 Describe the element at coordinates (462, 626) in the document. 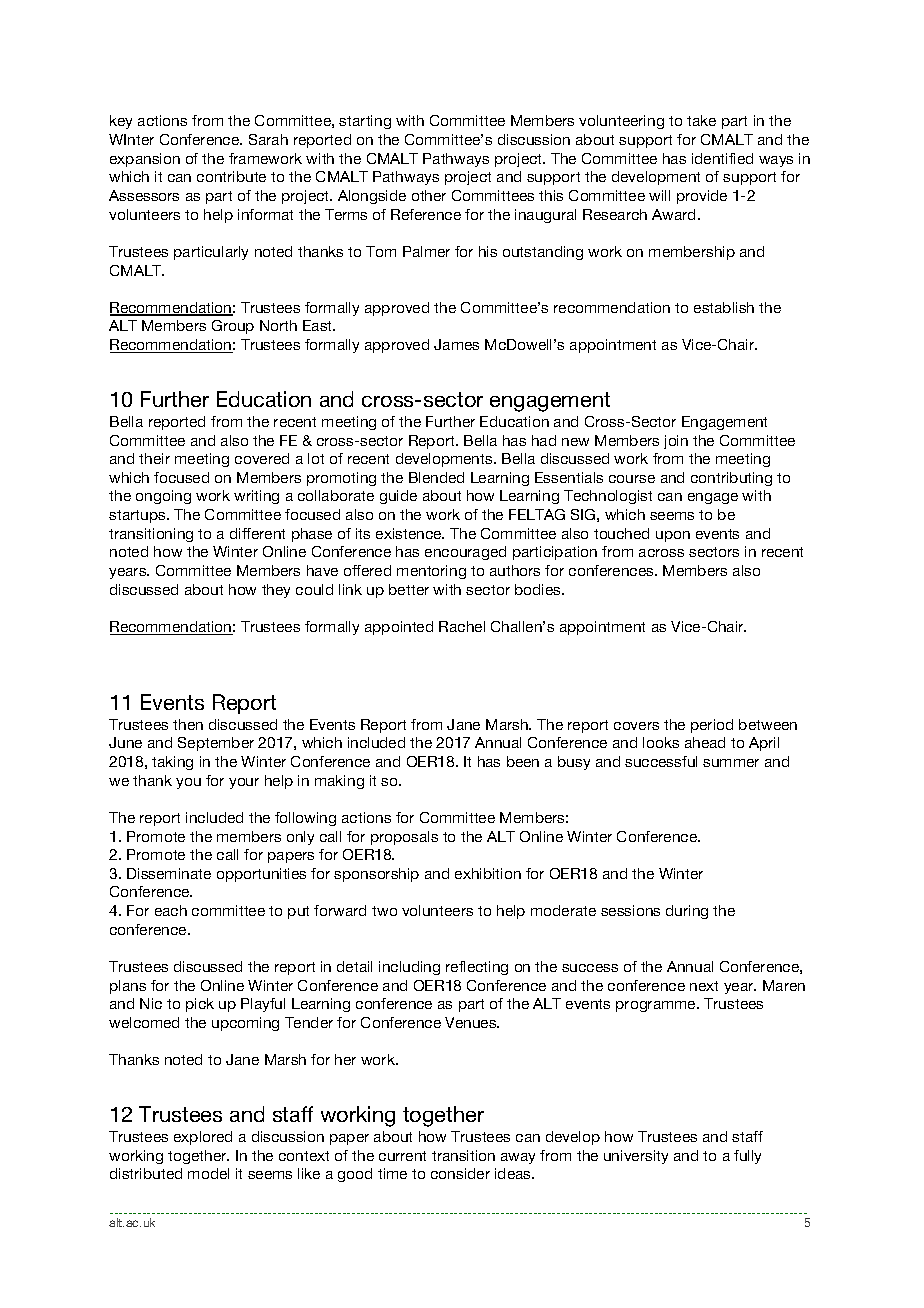

I see `Rachel` at that location.
